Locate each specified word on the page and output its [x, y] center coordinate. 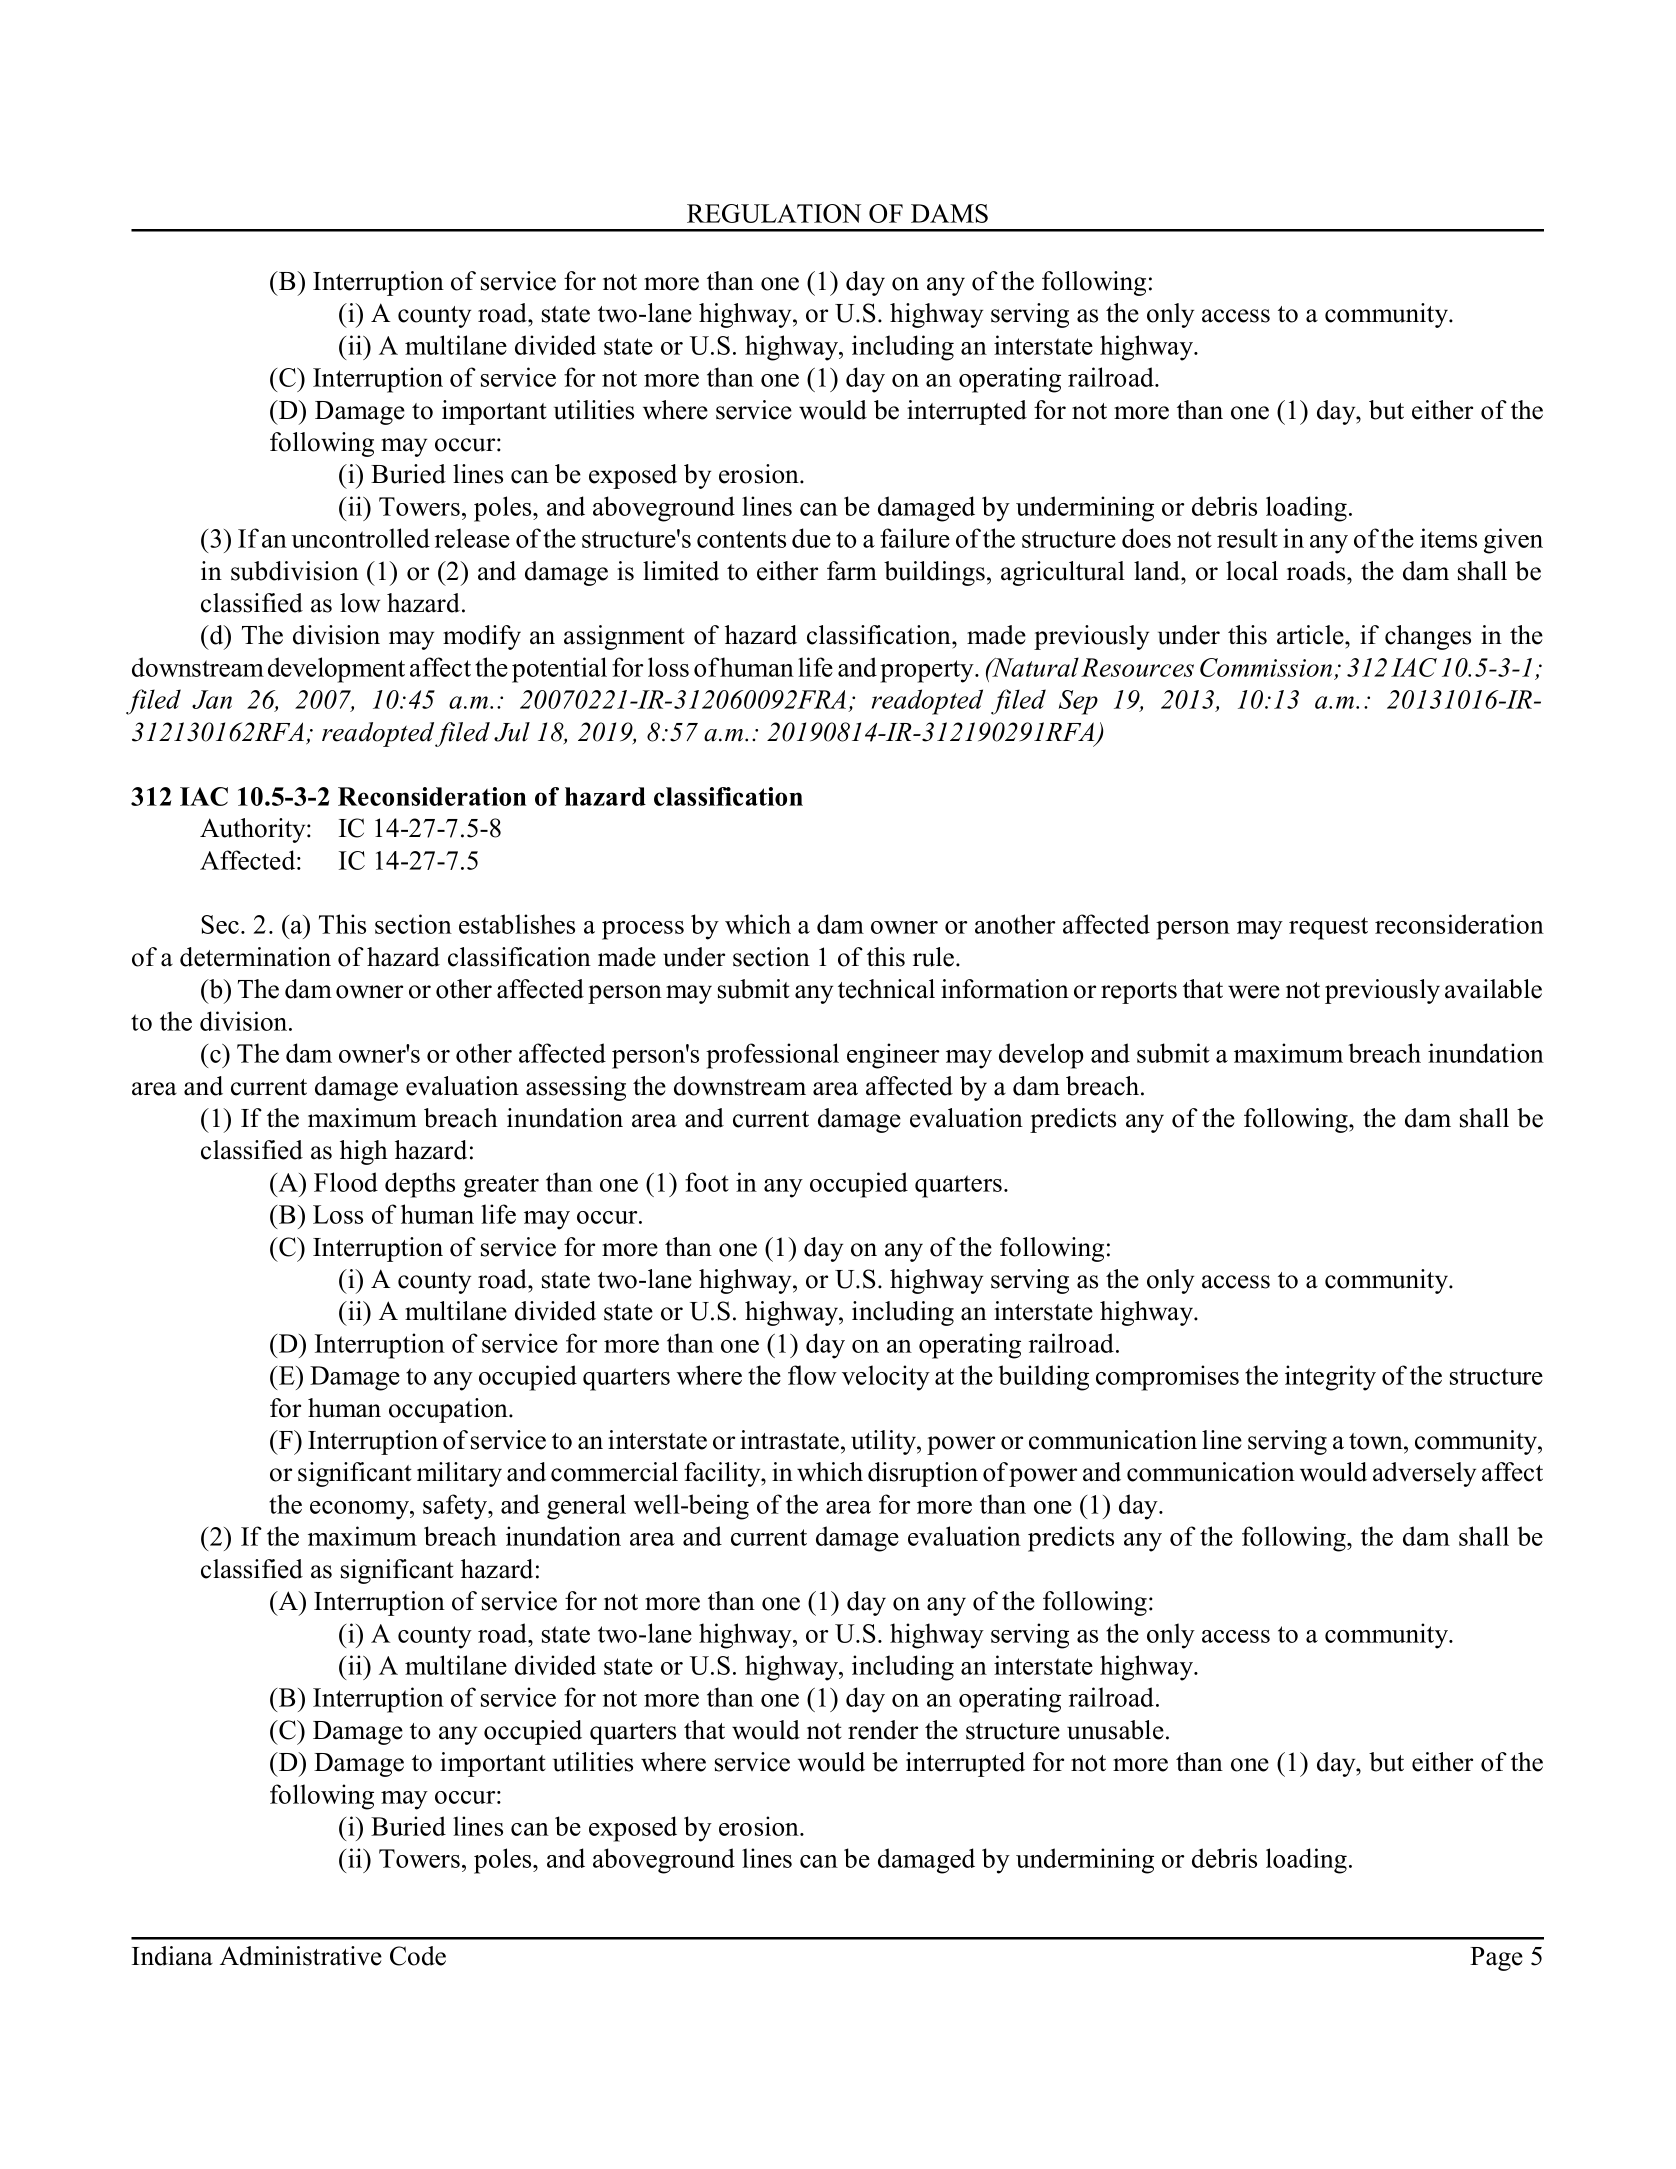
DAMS [949, 213]
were [1254, 992]
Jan [212, 699]
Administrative [301, 1956]
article [1311, 635]
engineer [893, 1056]
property [928, 671]
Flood [346, 1182]
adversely [1424, 1474]
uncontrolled [360, 538]
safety [456, 1507]
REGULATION [774, 213]
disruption [923, 1474]
